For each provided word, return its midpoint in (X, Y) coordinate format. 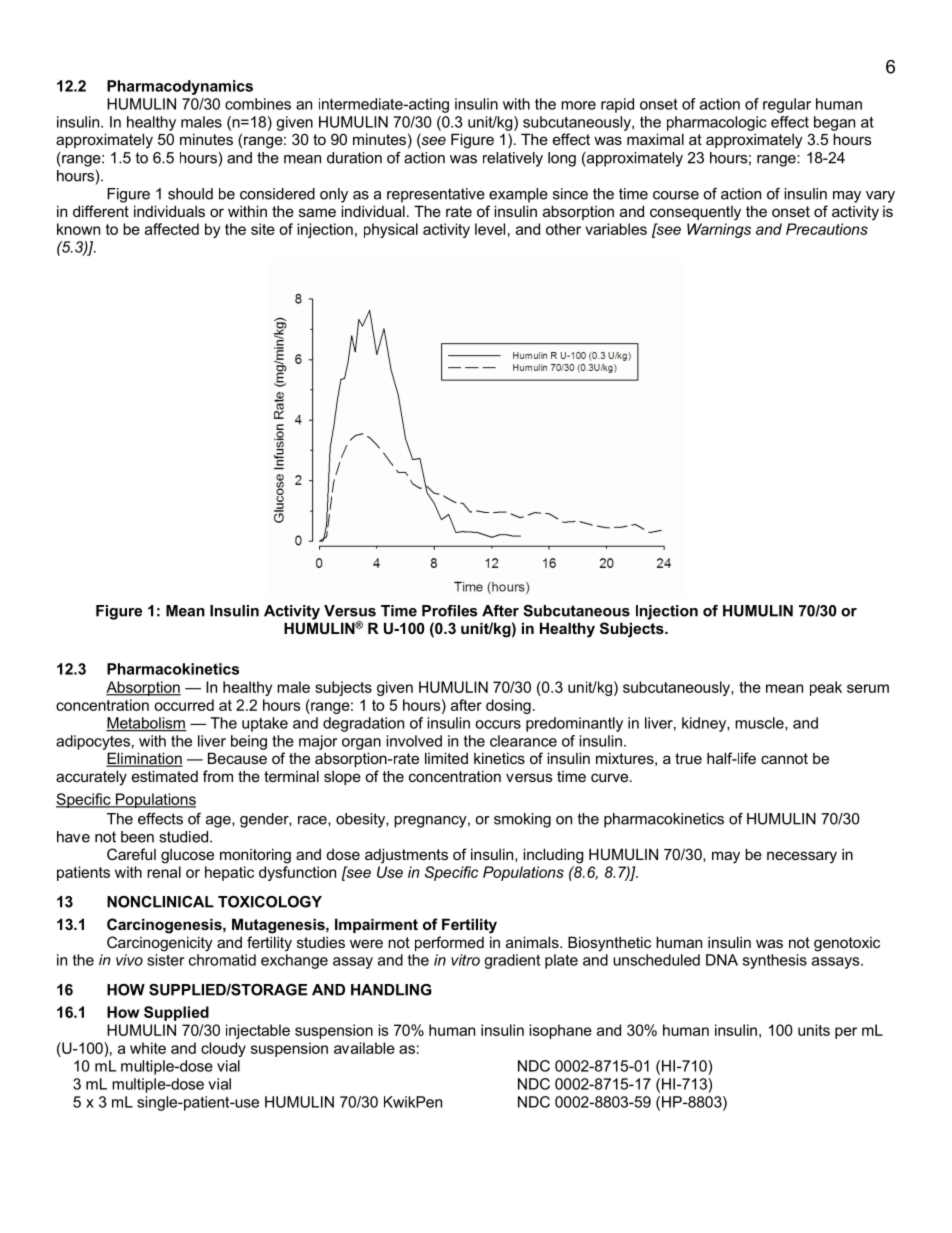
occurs (498, 724)
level (490, 229)
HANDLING (391, 990)
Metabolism (146, 724)
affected (172, 229)
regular (787, 105)
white (148, 1048)
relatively (513, 159)
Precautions (827, 229)
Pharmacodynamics (180, 87)
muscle (760, 724)
